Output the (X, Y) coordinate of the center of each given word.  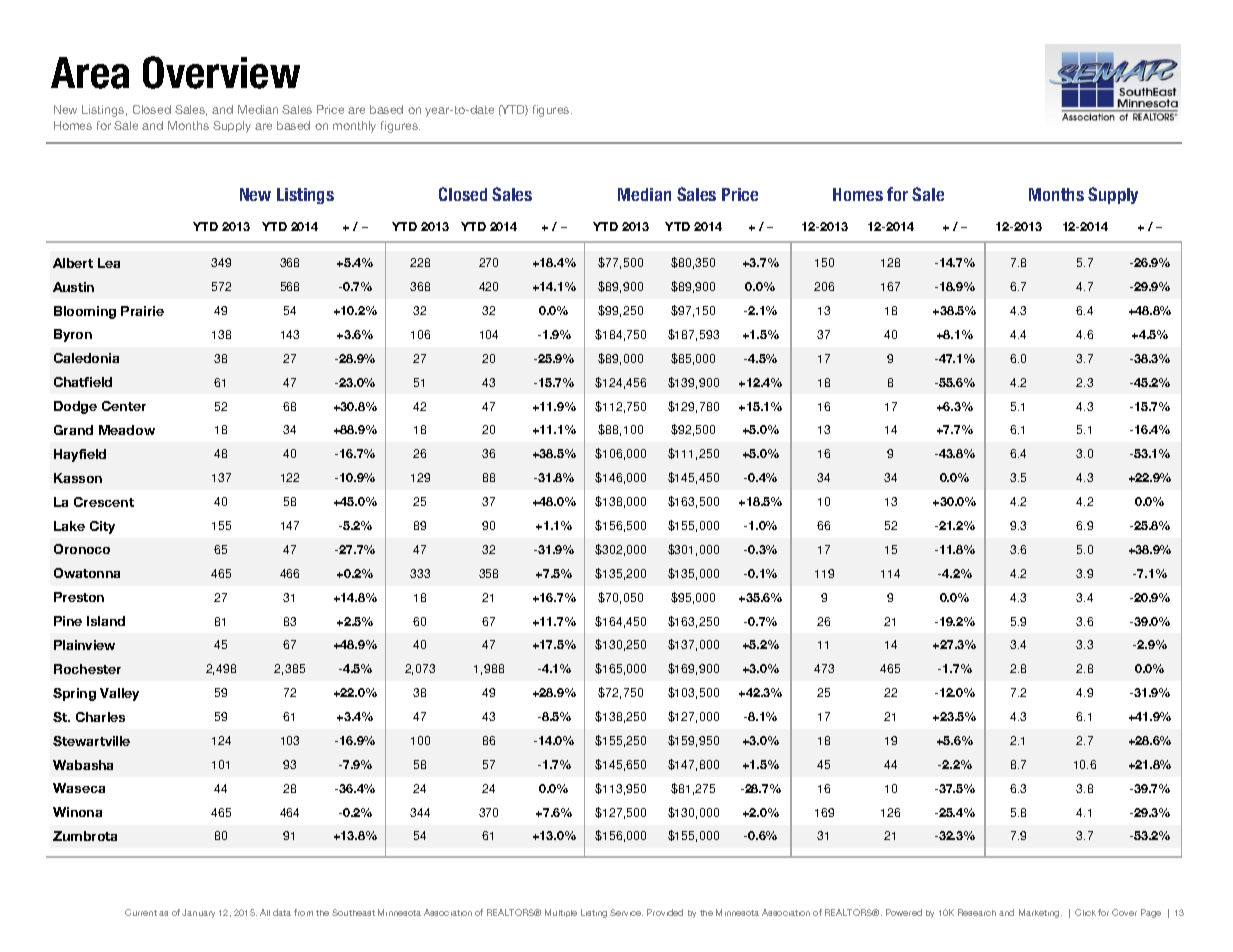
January (198, 913)
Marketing (1040, 913)
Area (90, 73)
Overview (221, 72)
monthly (354, 127)
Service (626, 912)
